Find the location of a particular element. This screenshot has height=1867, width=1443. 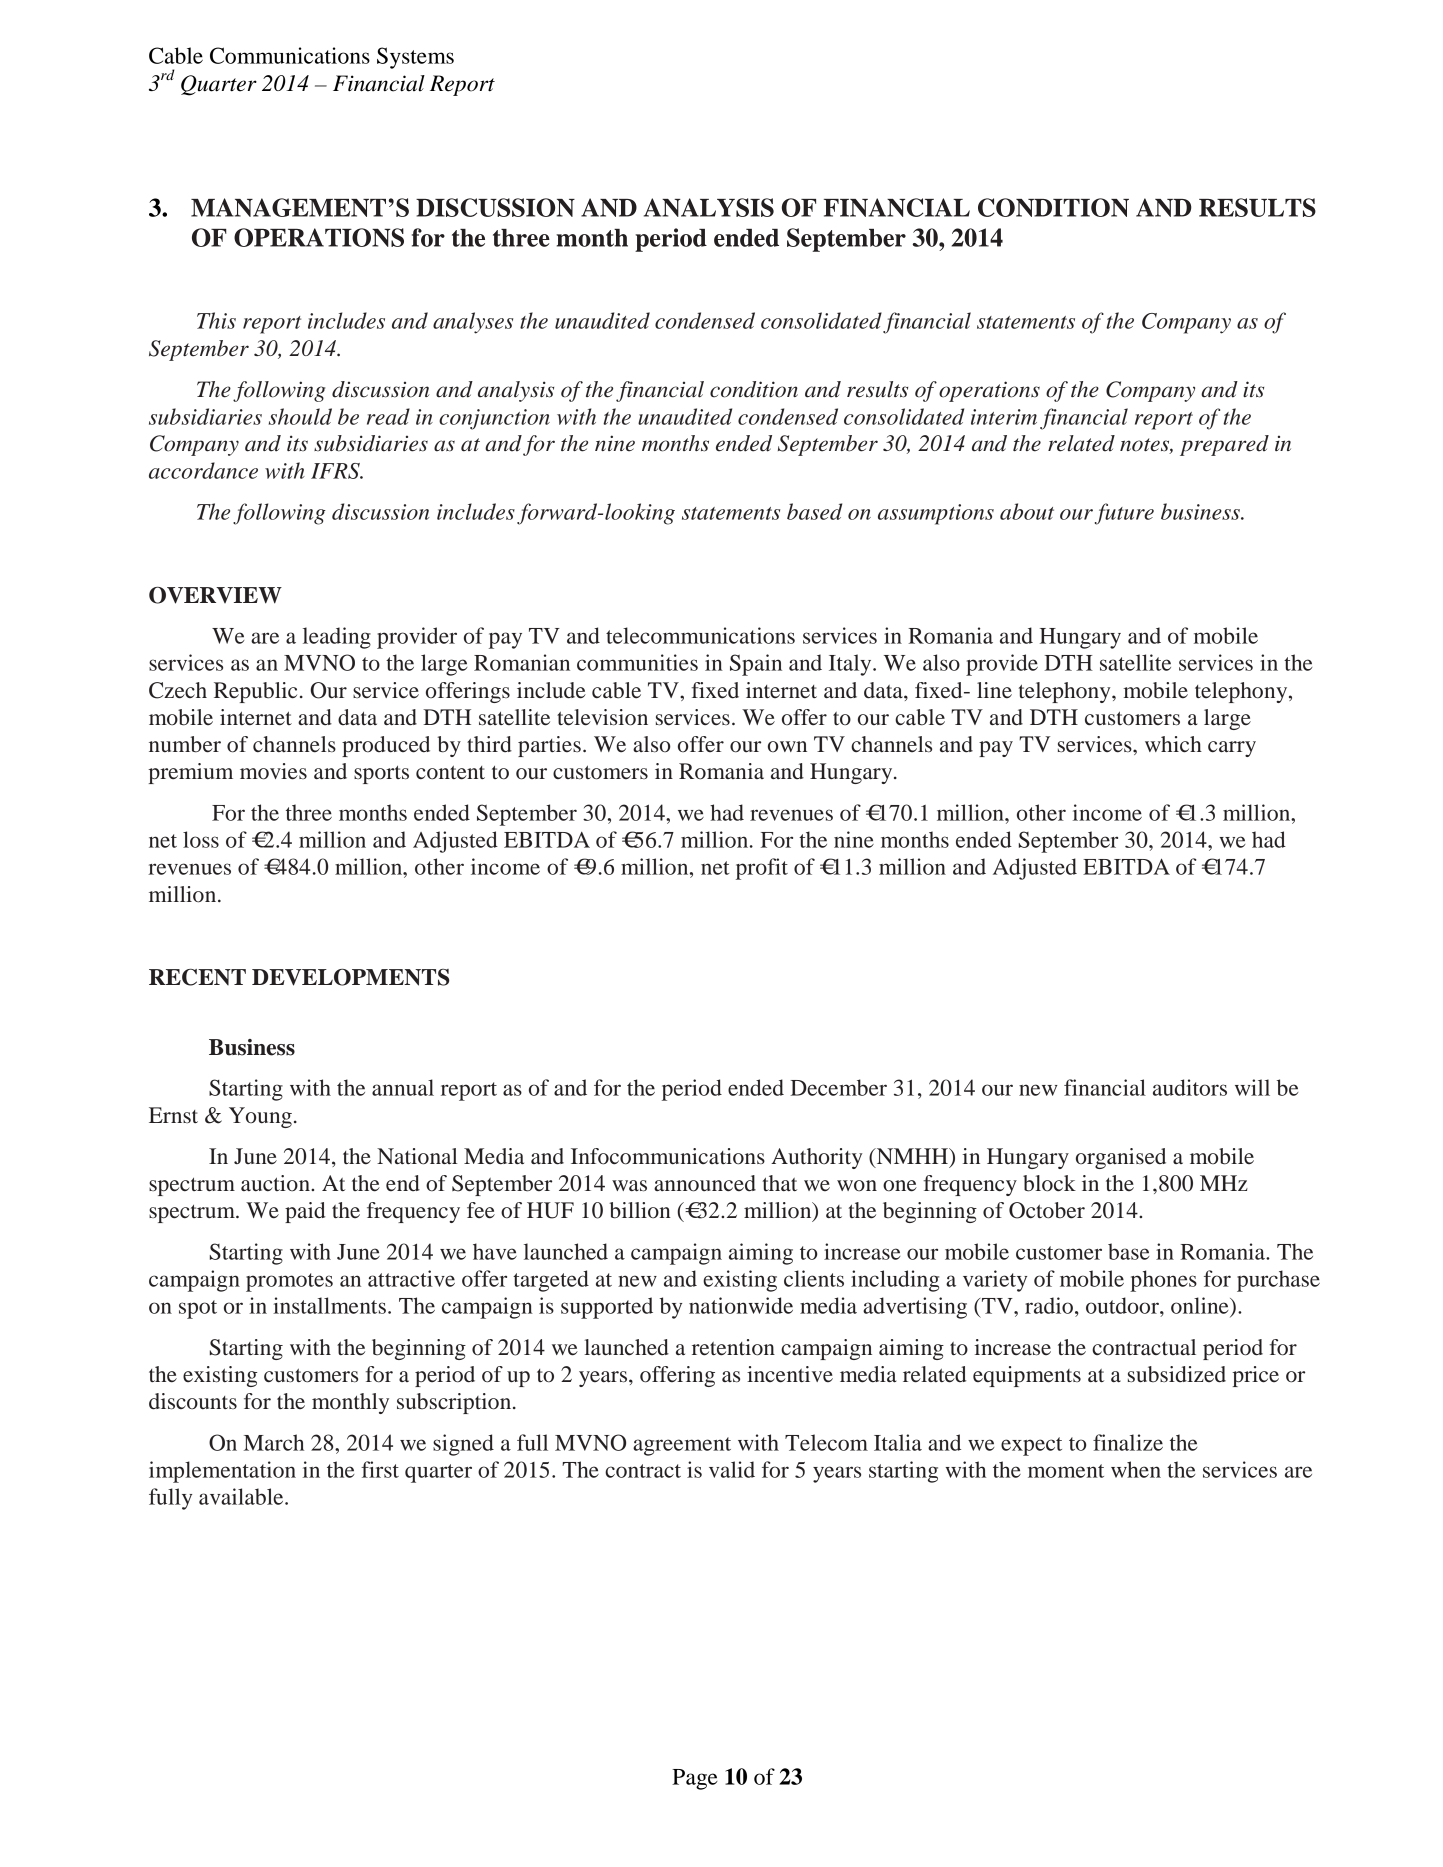

future is located at coordinates (1124, 514).
